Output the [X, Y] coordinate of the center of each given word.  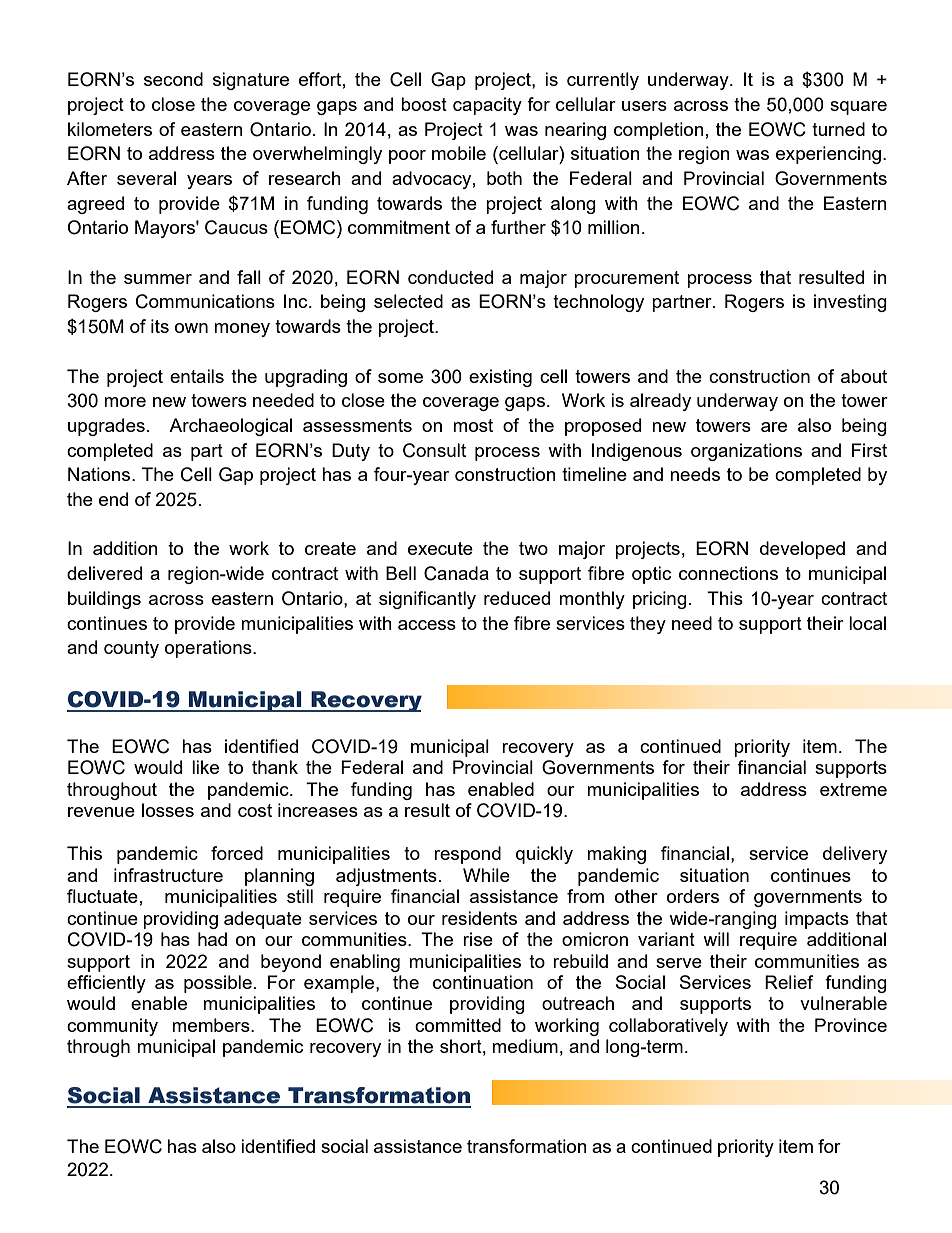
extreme [853, 789]
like [205, 767]
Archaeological [230, 427]
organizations [746, 452]
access [427, 625]
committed [458, 1025]
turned [838, 129]
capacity [487, 106]
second [173, 79]
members [212, 1025]
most [473, 425]
